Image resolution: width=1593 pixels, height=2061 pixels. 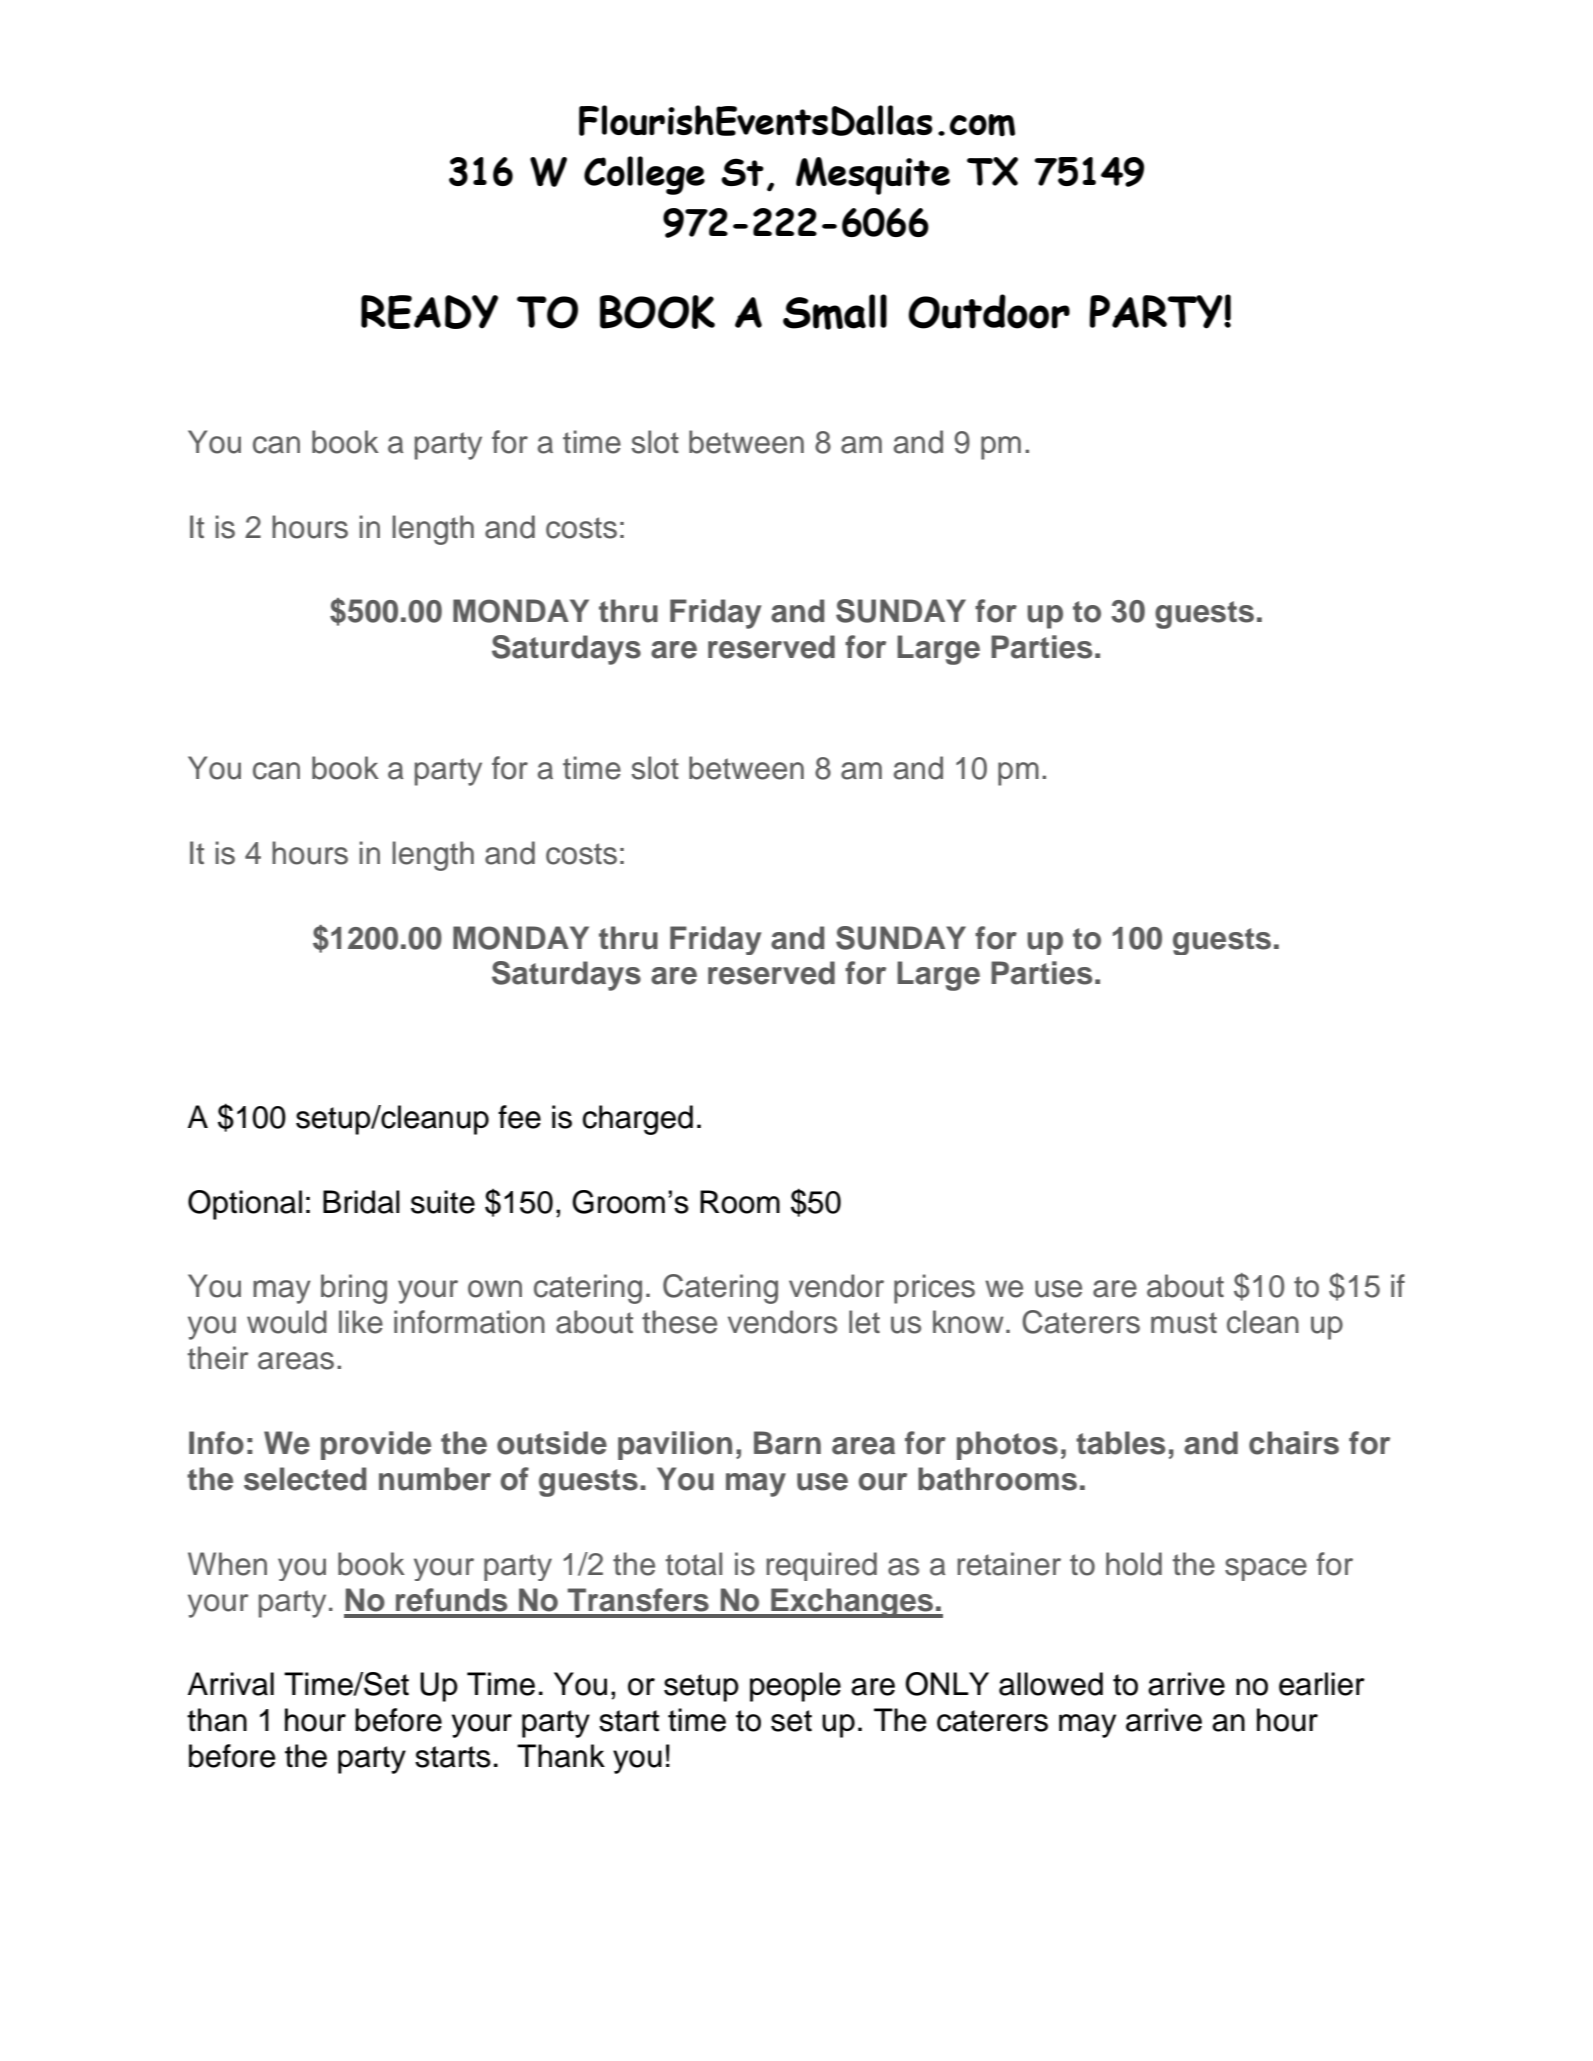 I want to click on Arrival, so click(x=231, y=1684).
